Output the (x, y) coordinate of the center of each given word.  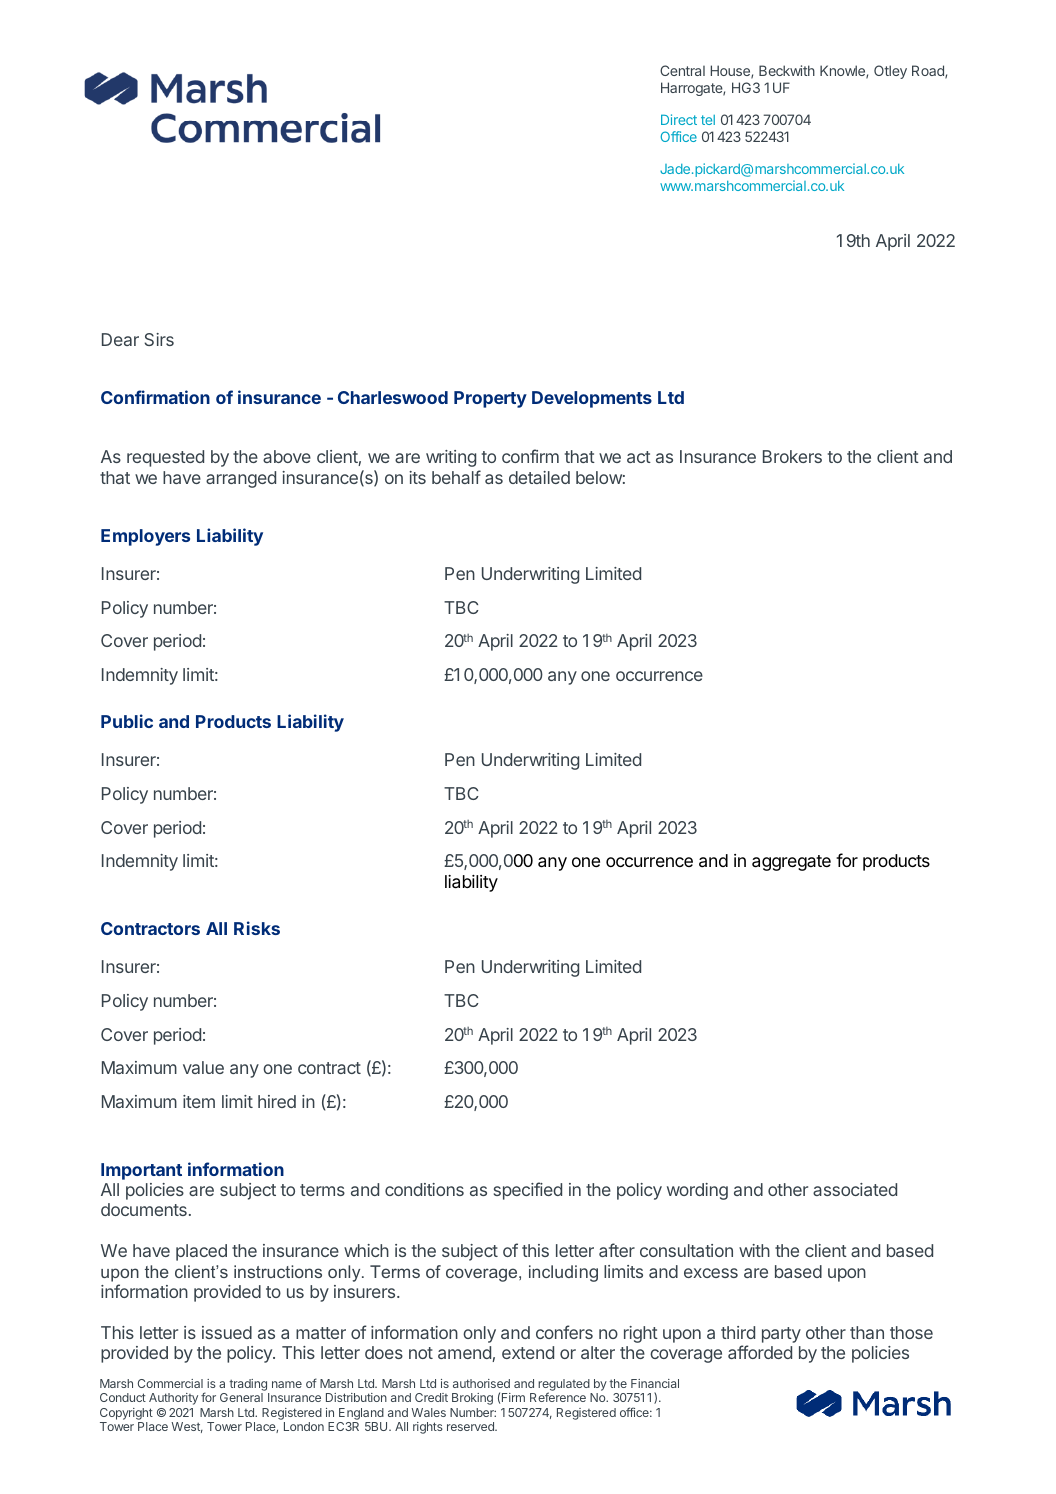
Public (127, 721)
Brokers (792, 456)
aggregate (791, 863)
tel (708, 120)
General (241, 1397)
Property (490, 399)
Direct (679, 119)
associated (855, 1189)
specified (528, 1191)
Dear (120, 339)
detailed (539, 477)
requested (165, 458)
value (203, 1067)
